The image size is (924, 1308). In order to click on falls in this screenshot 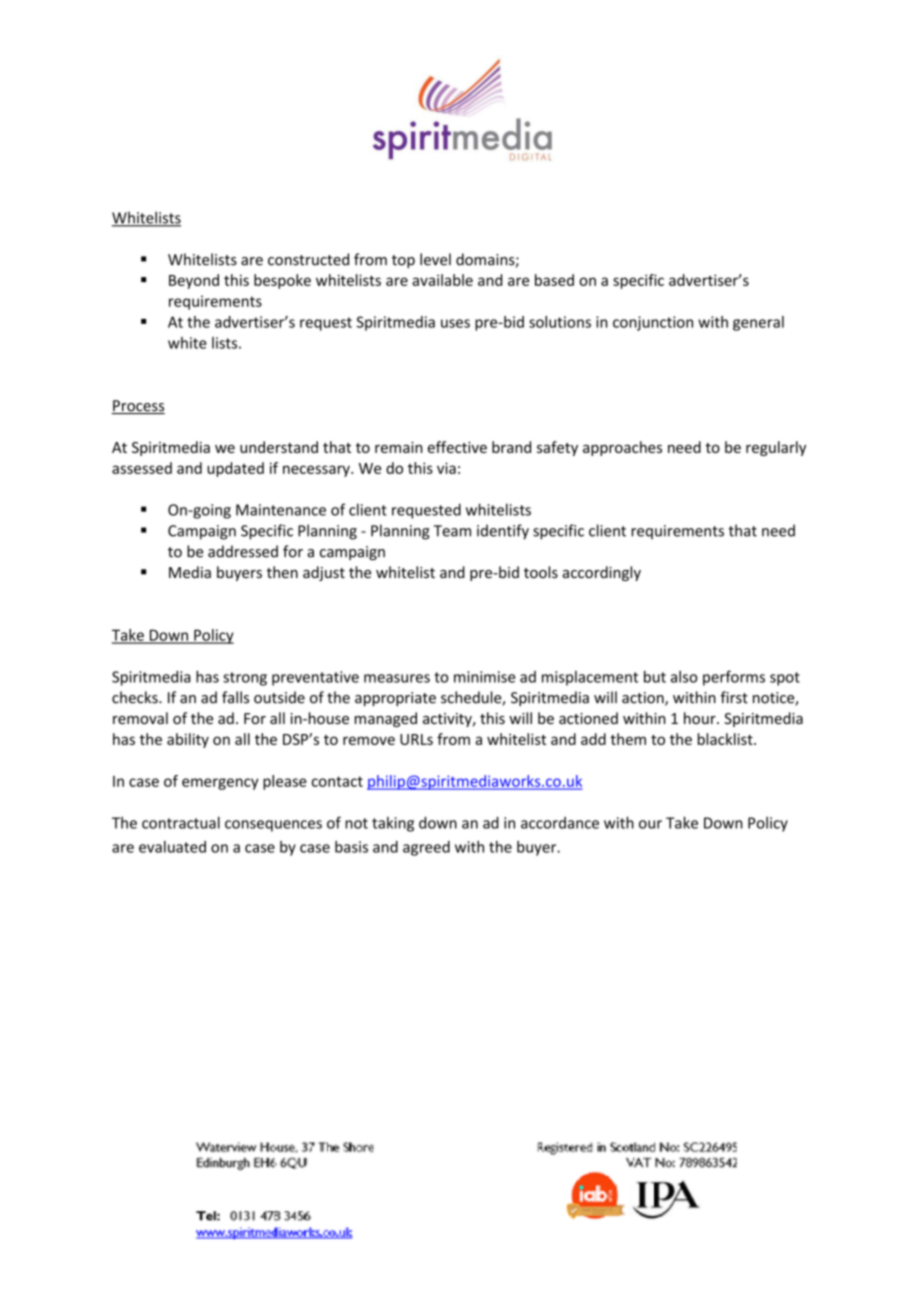, I will do `click(235, 697)`.
